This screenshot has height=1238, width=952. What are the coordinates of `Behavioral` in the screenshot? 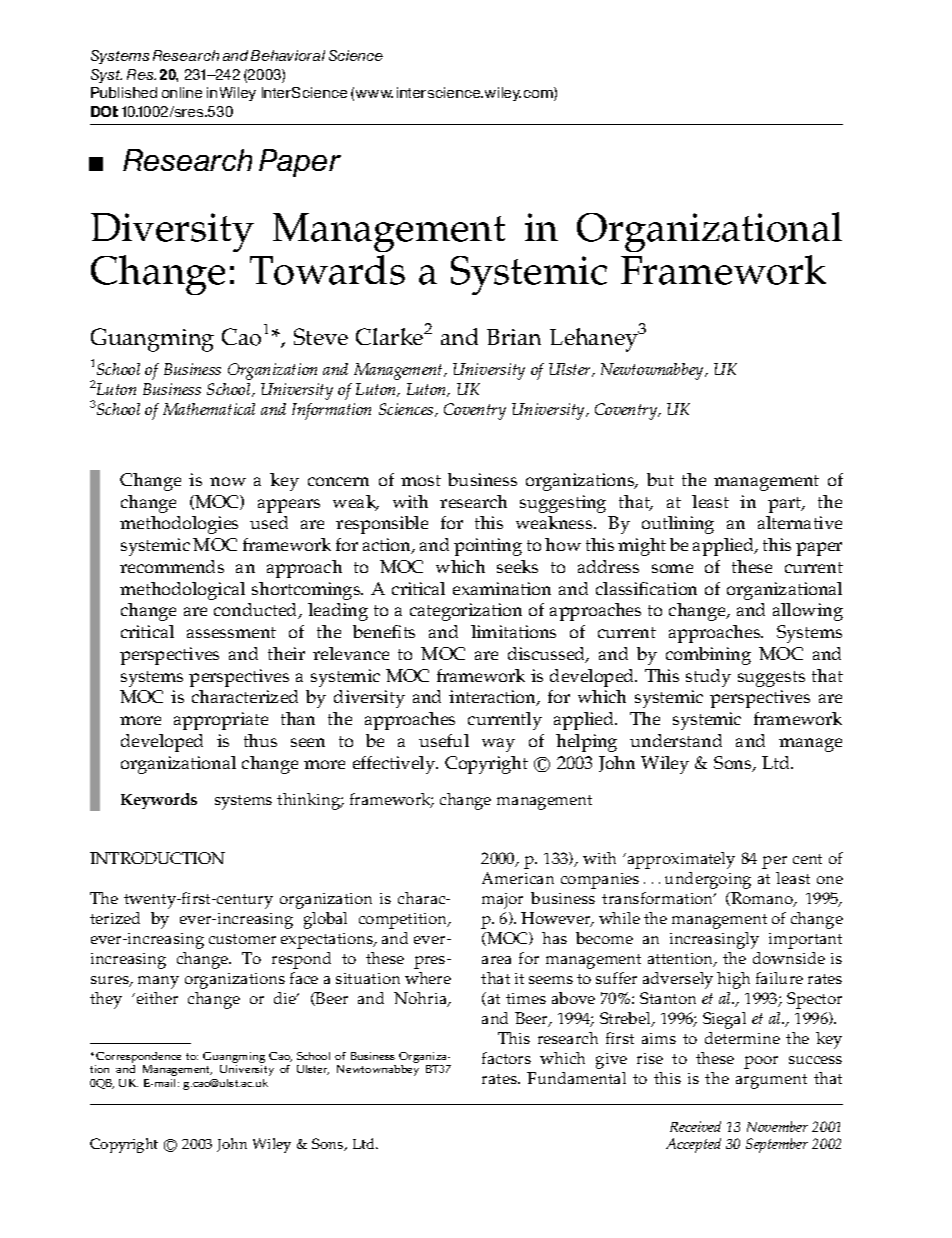 It's located at (288, 55).
